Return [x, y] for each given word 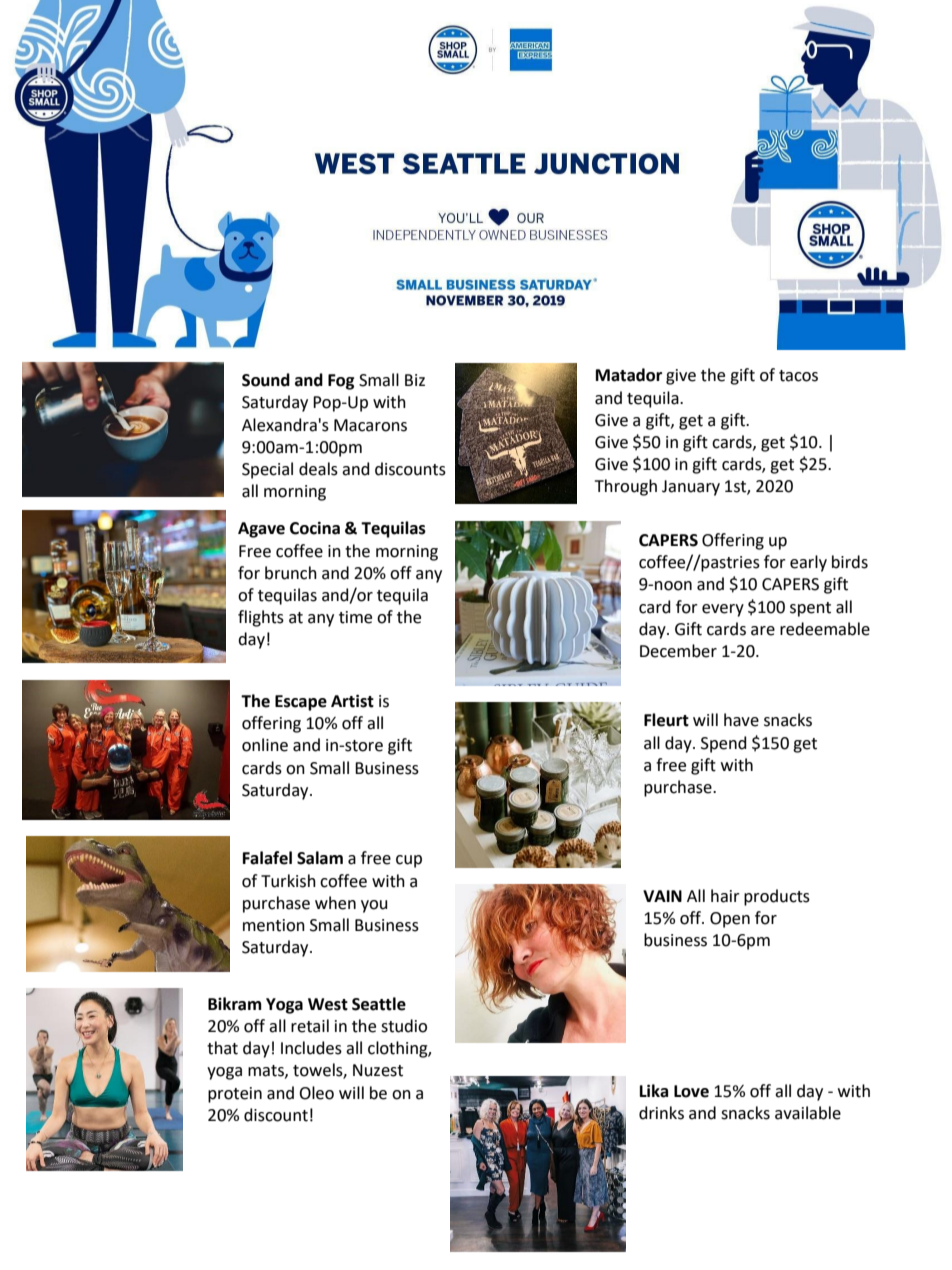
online [265, 745]
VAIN [662, 896]
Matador [629, 375]
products [777, 897]
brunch [291, 573]
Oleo [316, 1093]
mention [274, 925]
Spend [724, 744]
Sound [266, 380]
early [808, 563]
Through [626, 487]
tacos [798, 376]
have [741, 720]
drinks [661, 1113]
